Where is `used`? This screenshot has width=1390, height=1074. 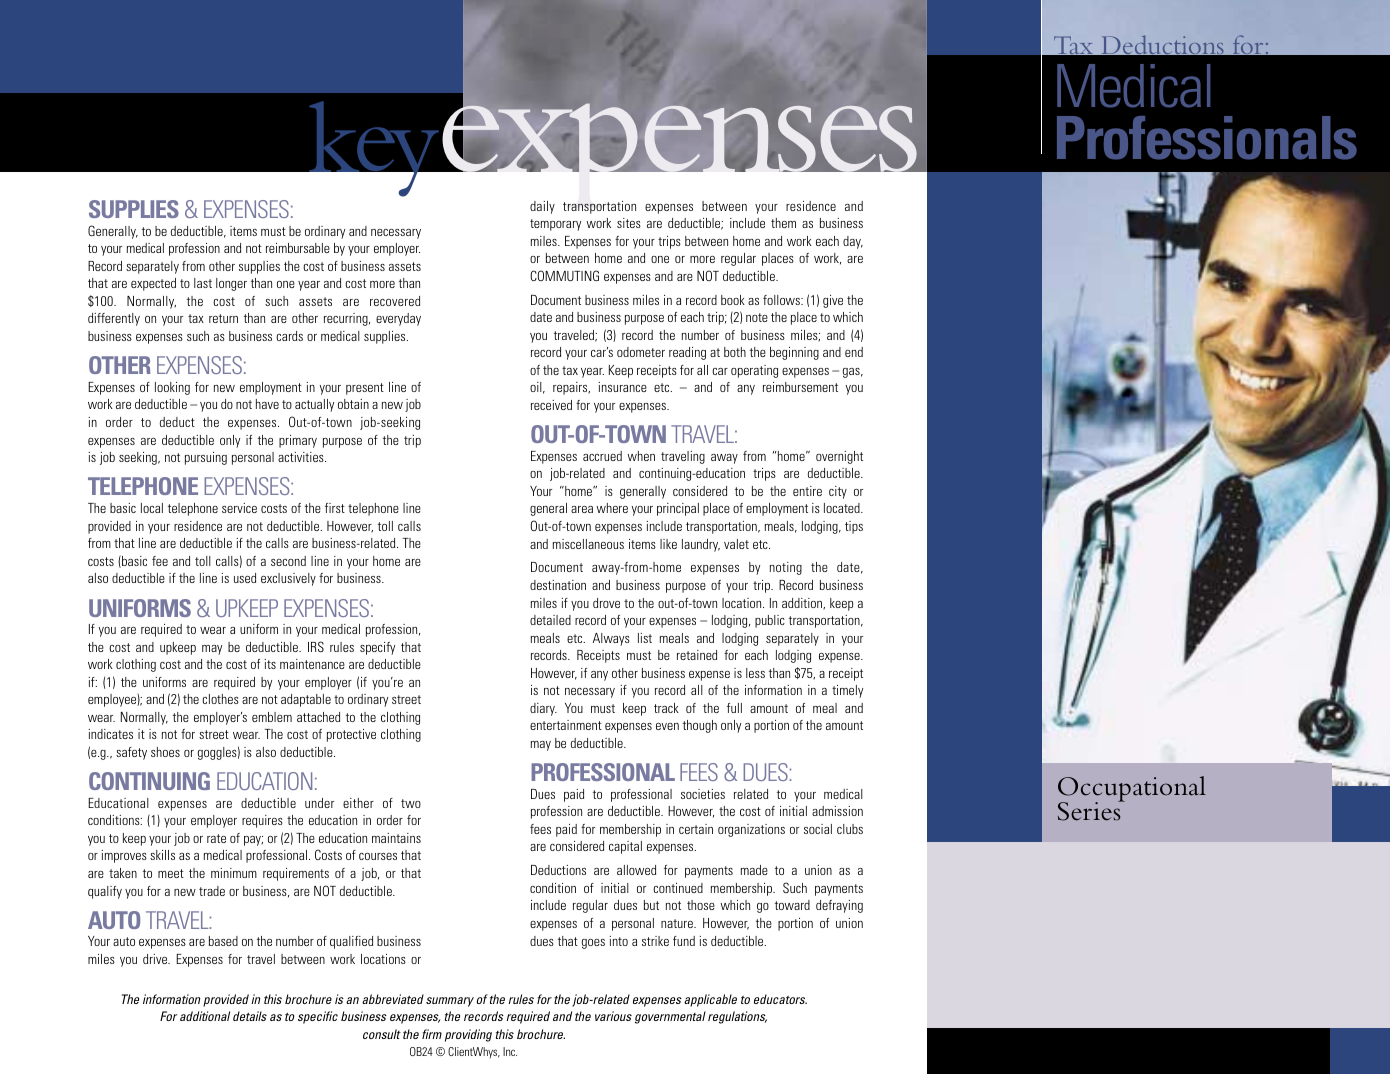
used is located at coordinates (245, 578).
